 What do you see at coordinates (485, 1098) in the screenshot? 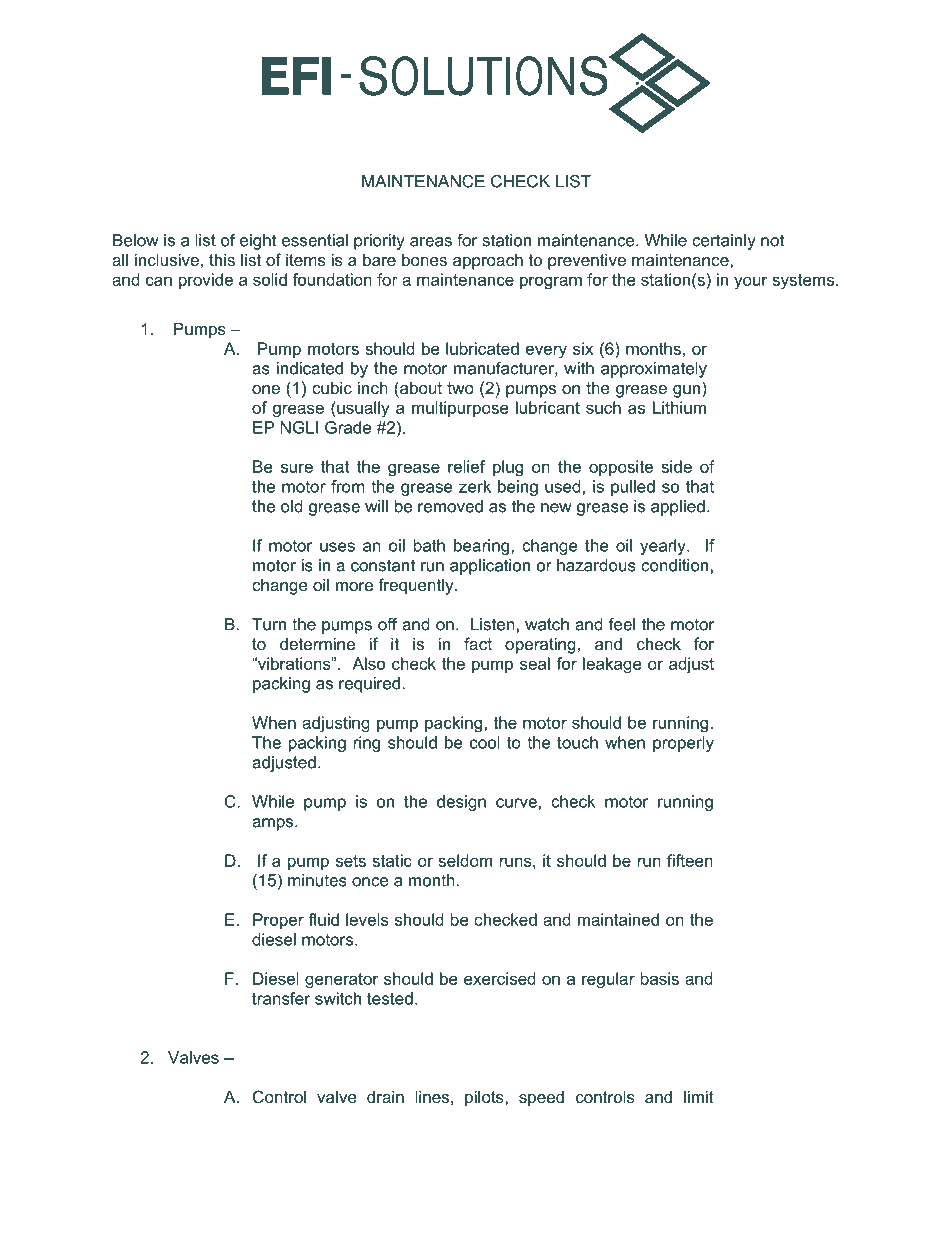
I see `pilots` at bounding box center [485, 1098].
